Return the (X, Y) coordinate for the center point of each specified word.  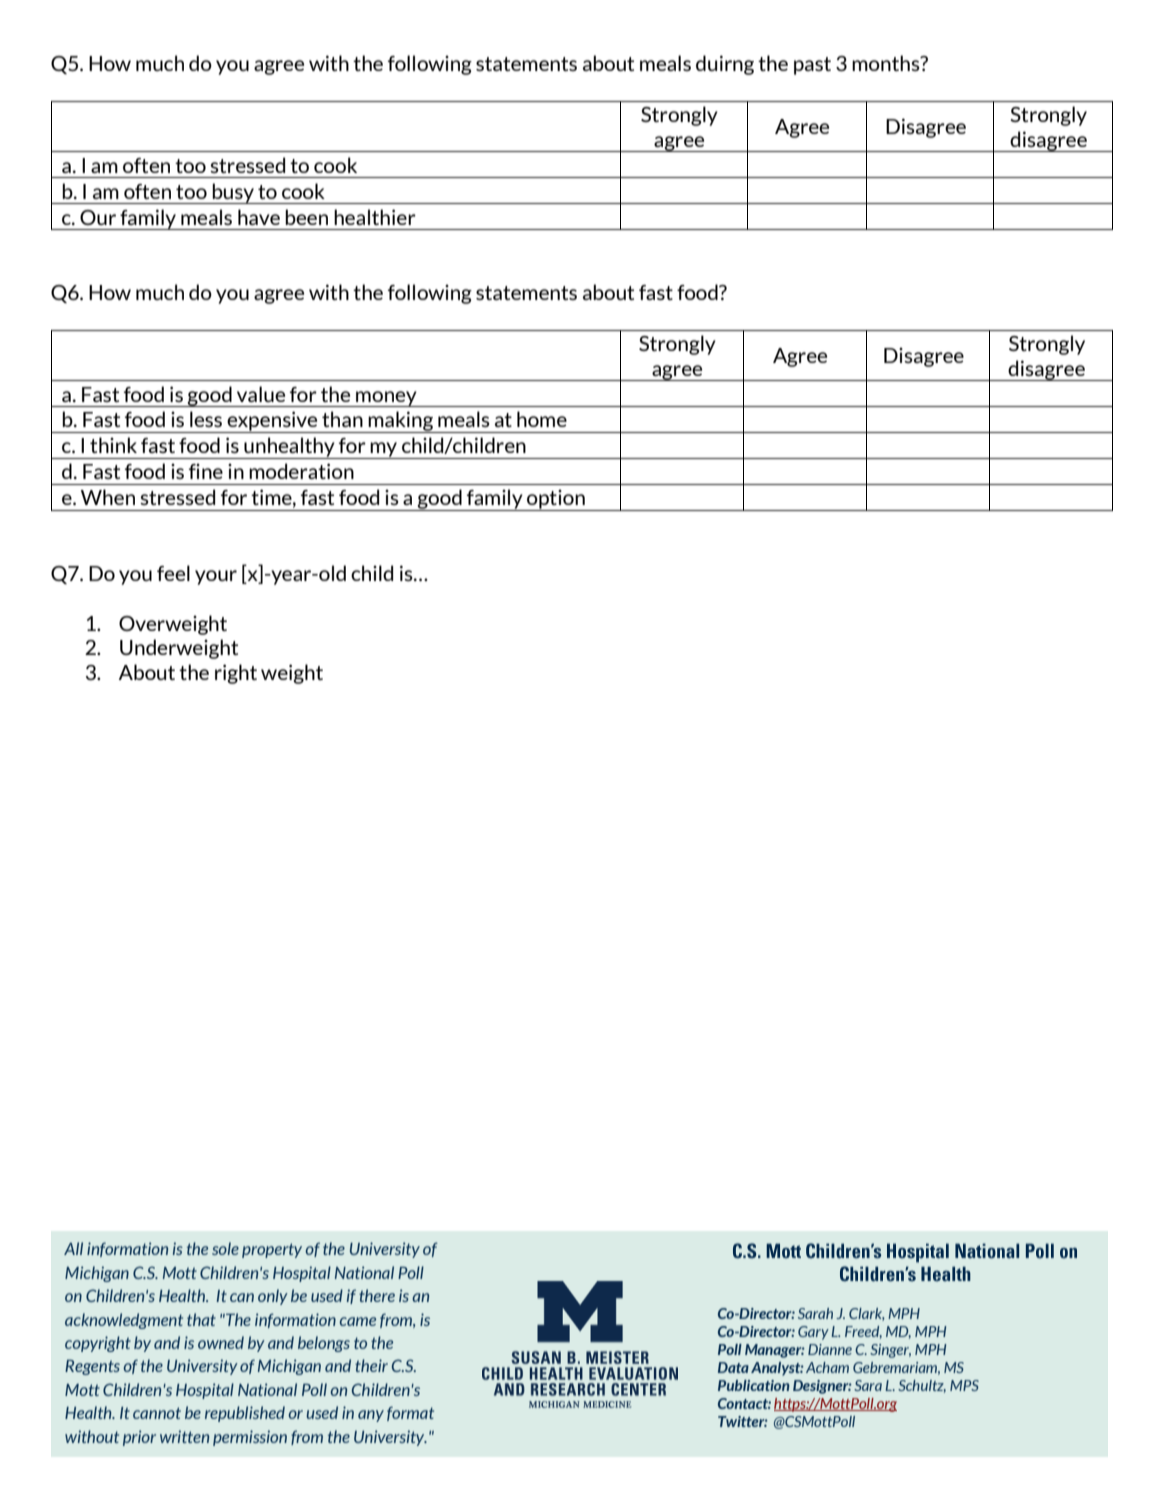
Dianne (830, 1349)
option (556, 500)
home (542, 419)
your (216, 577)
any (371, 1416)
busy (233, 193)
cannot (157, 1413)
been (306, 217)
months (887, 63)
